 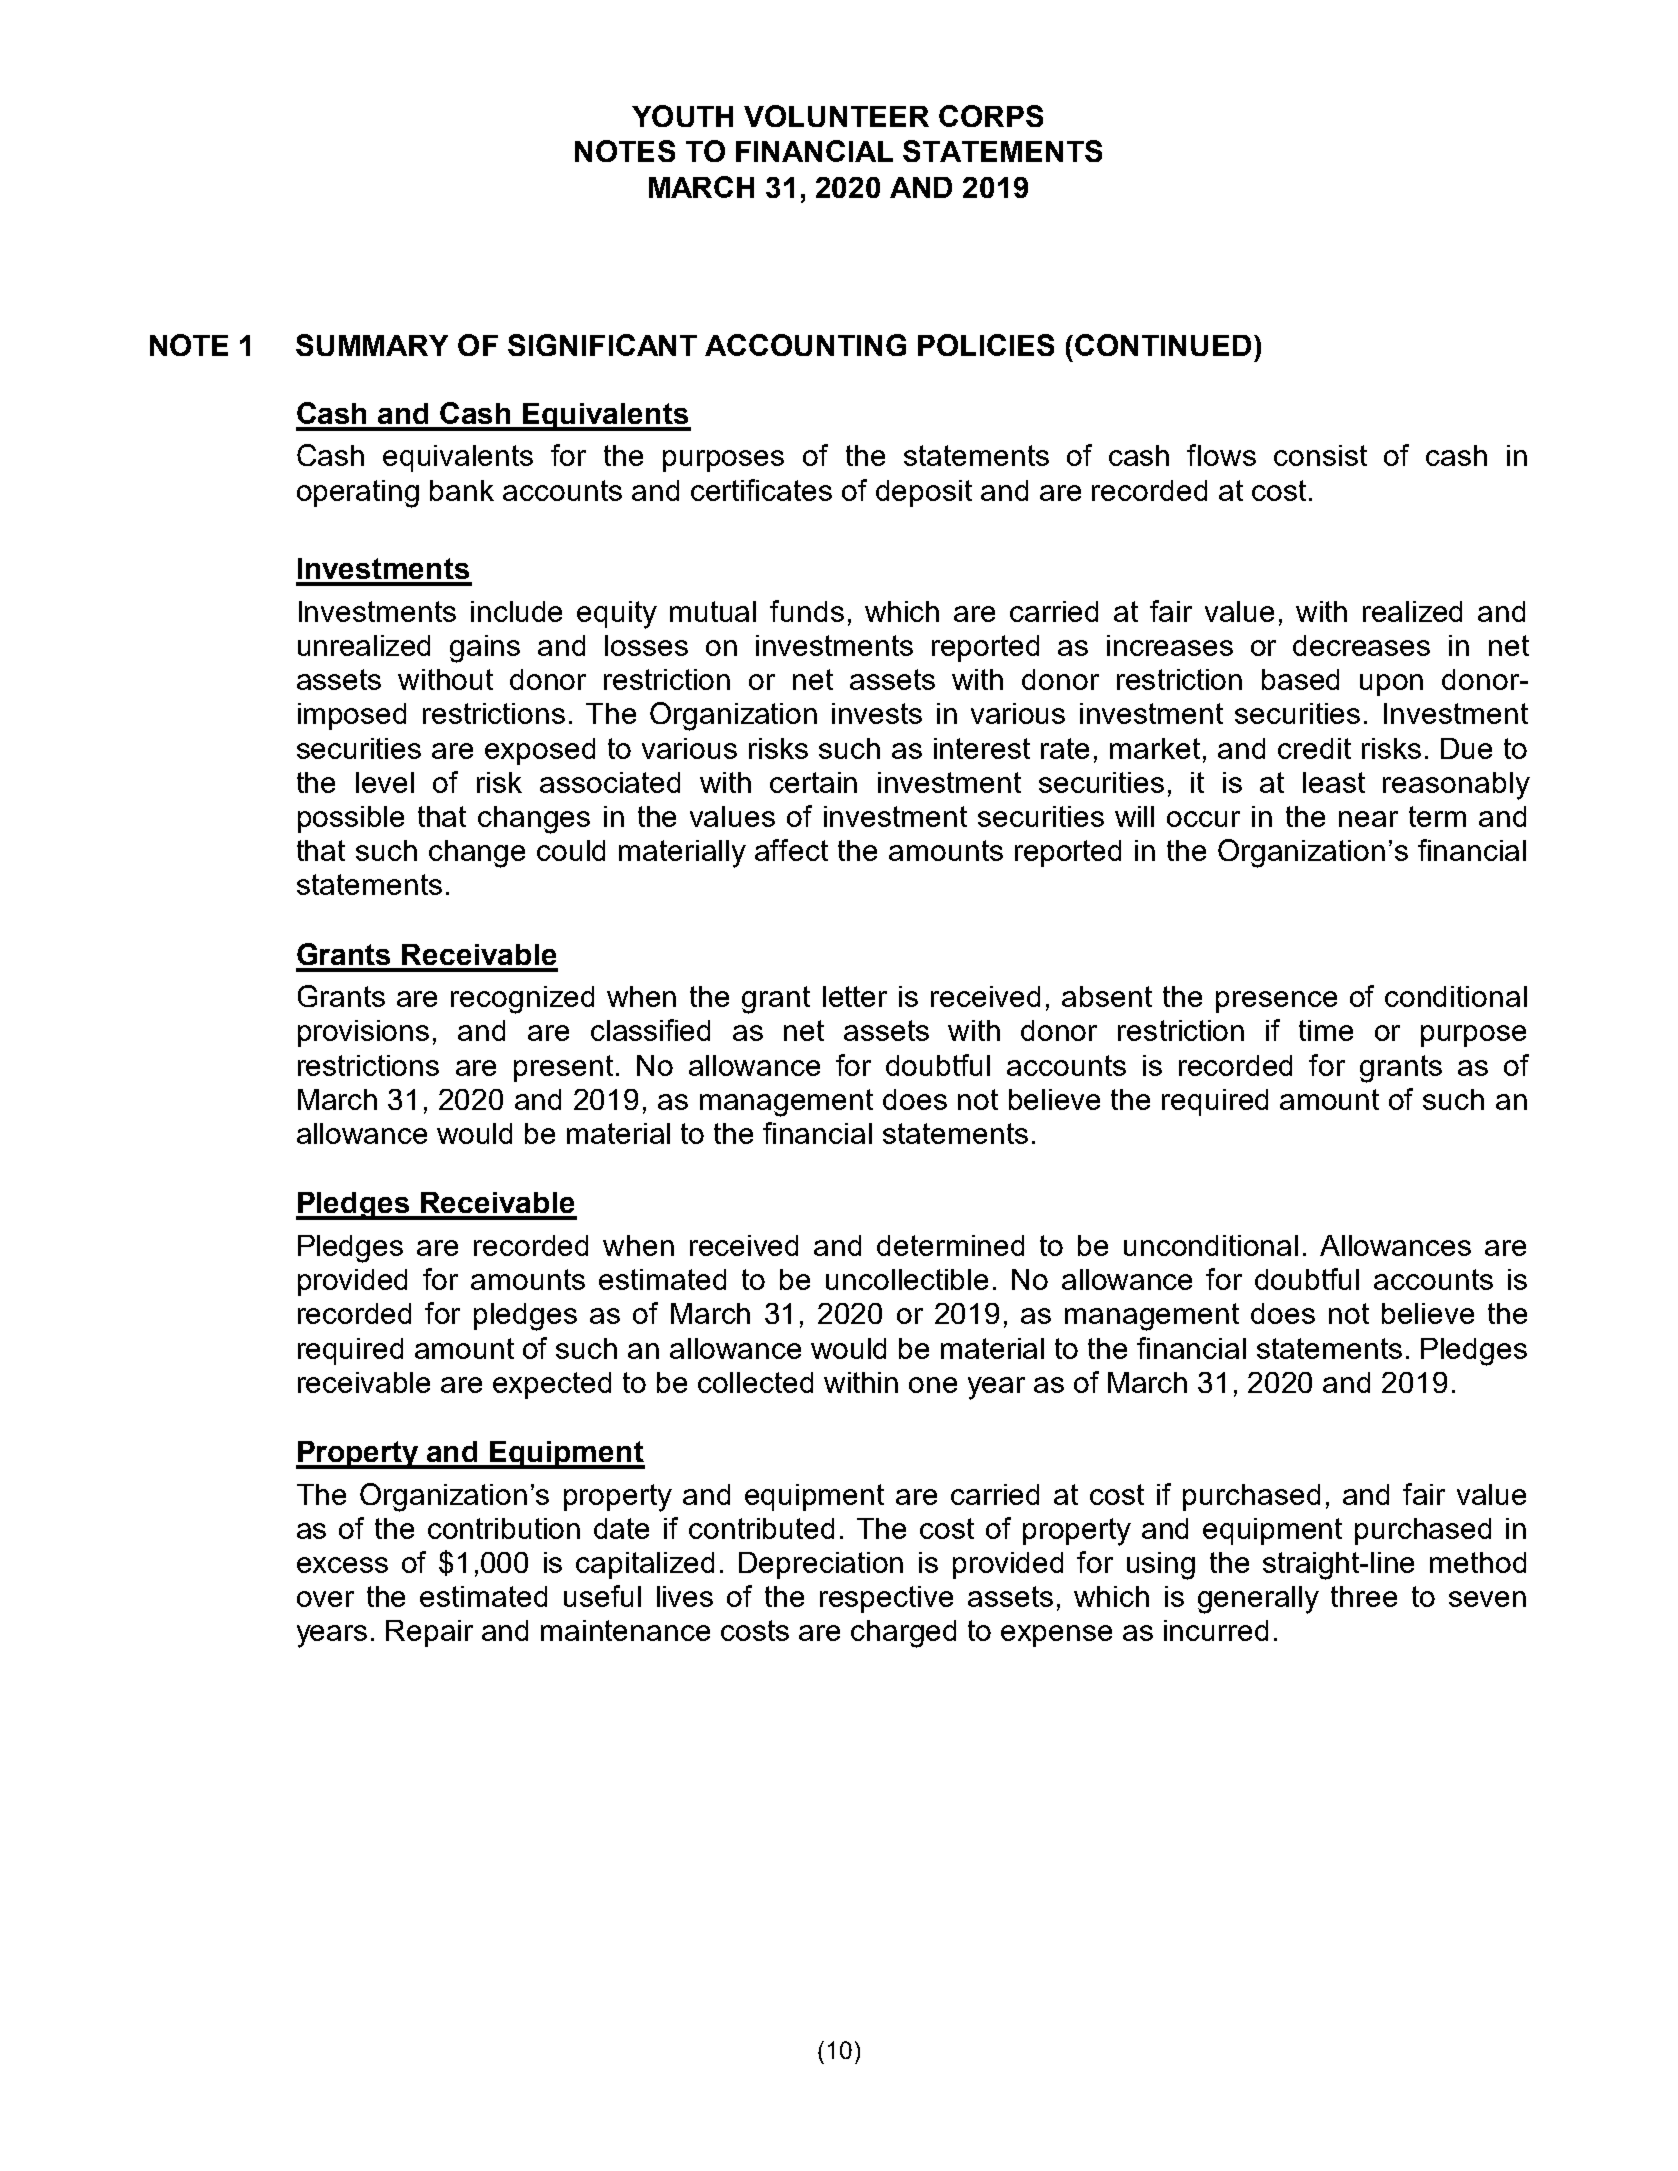 I want to click on letter, so click(x=855, y=996).
